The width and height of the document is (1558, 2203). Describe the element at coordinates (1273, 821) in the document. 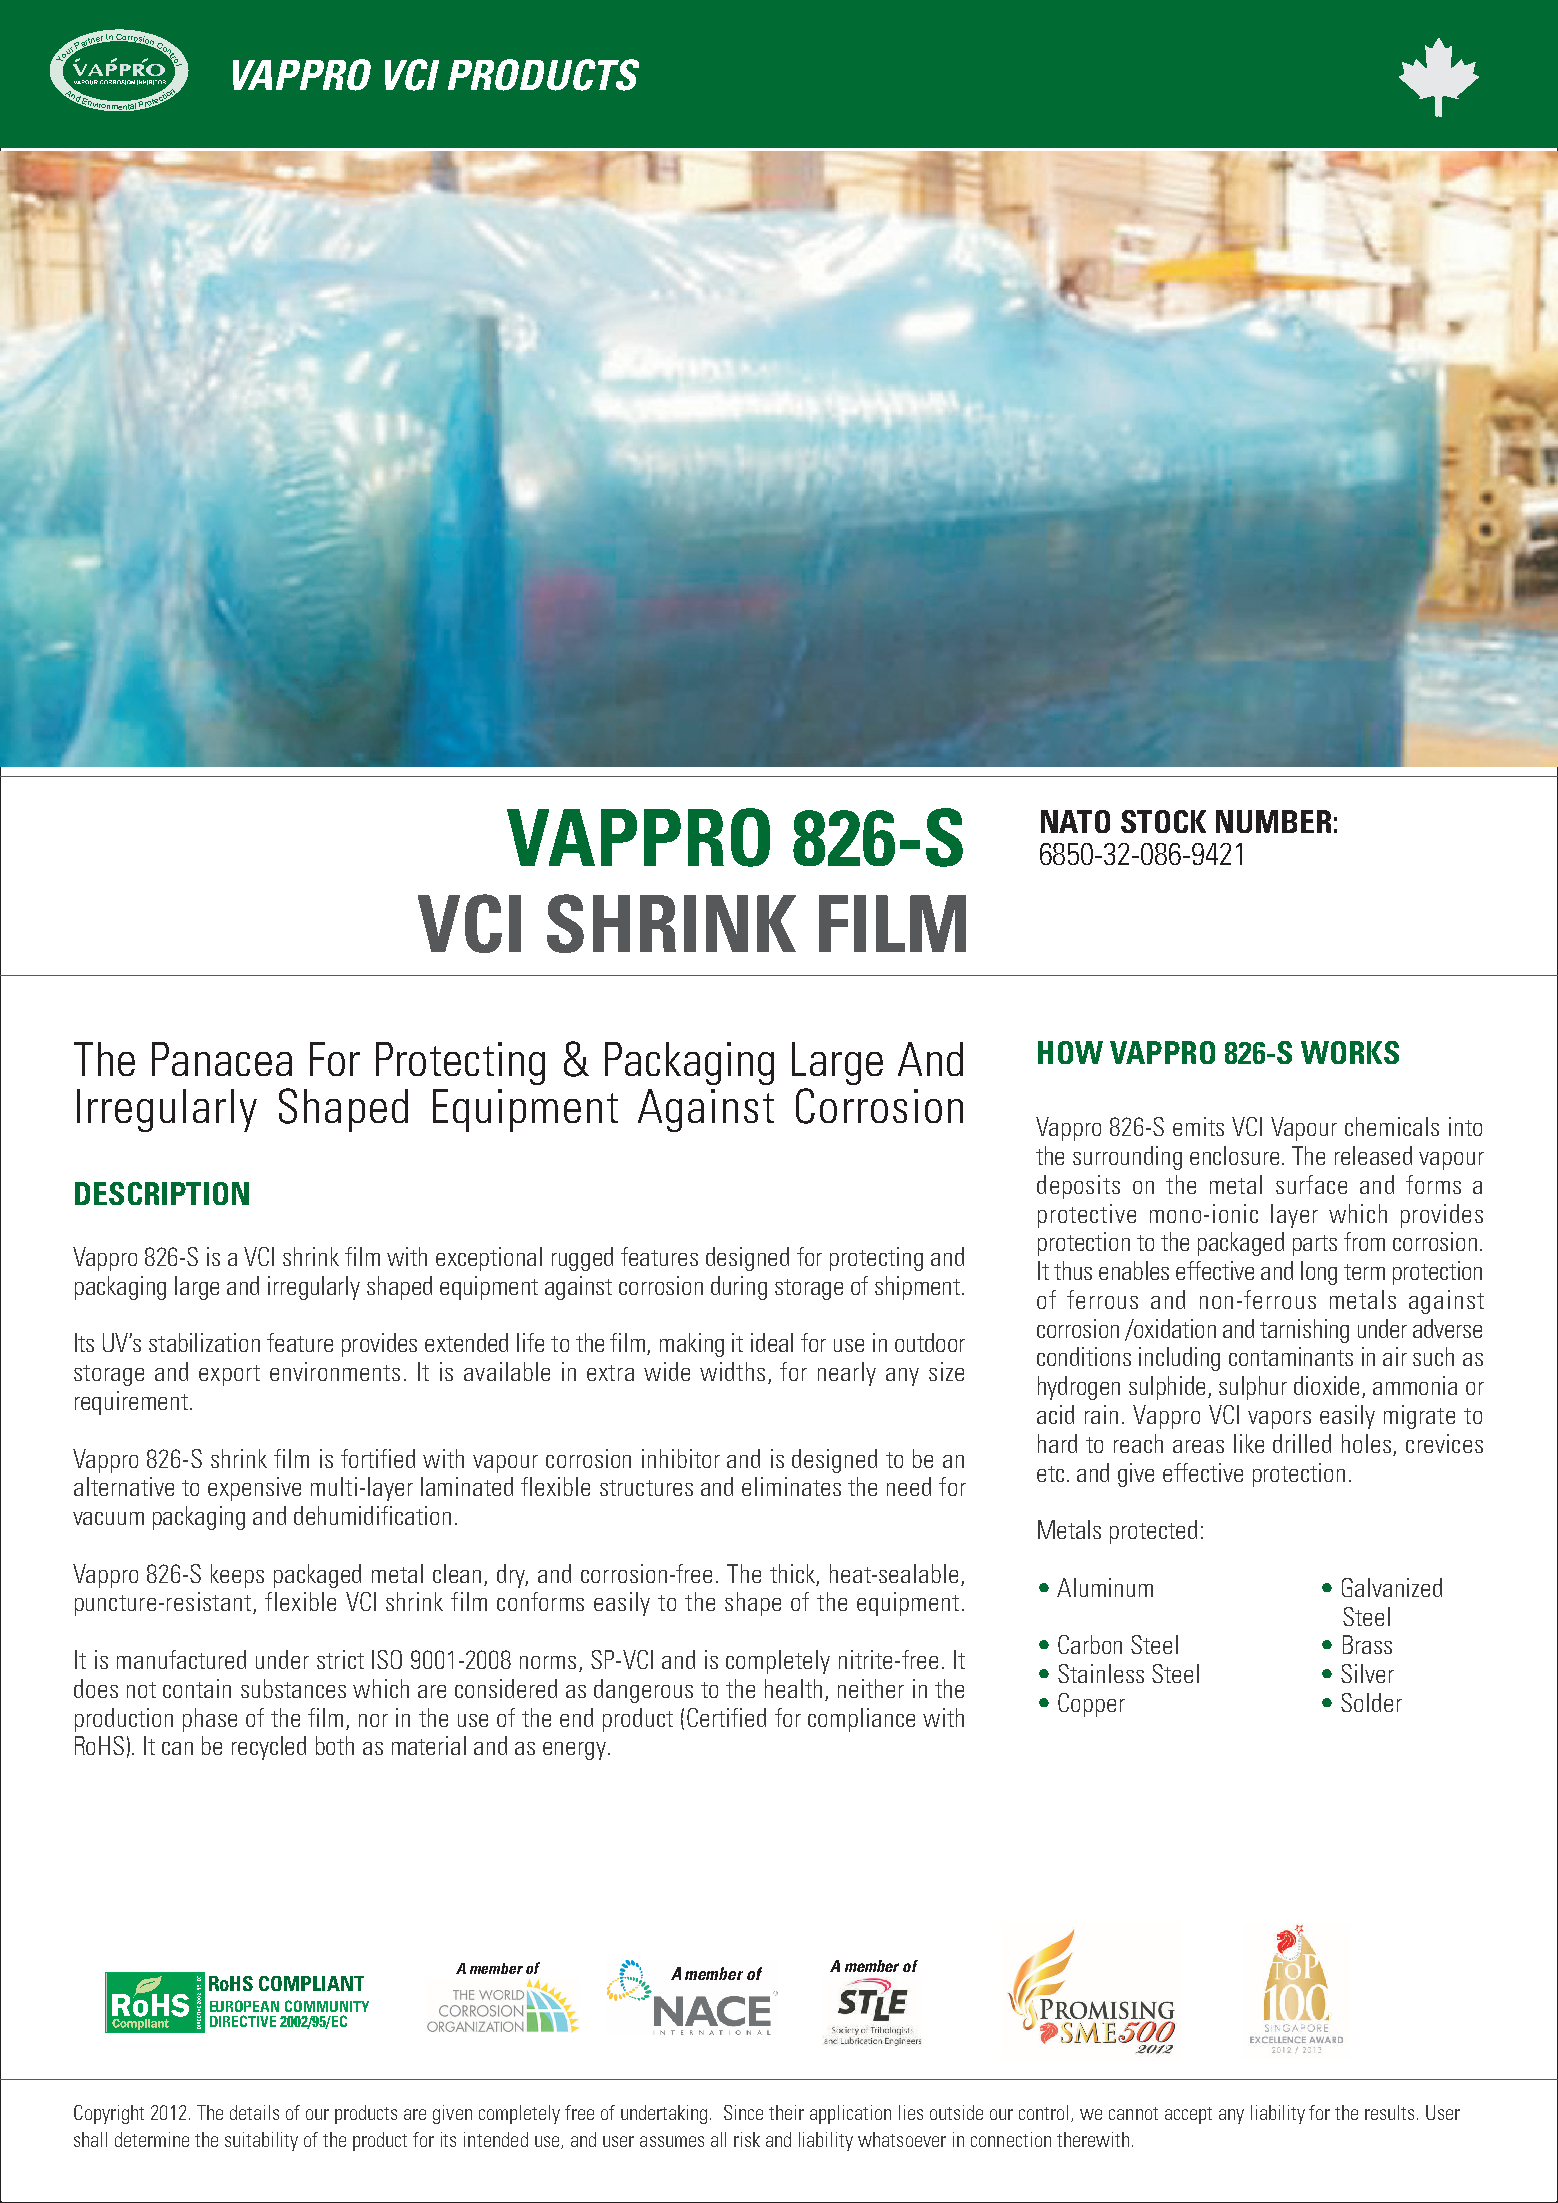

I see `NUMBER` at that location.
